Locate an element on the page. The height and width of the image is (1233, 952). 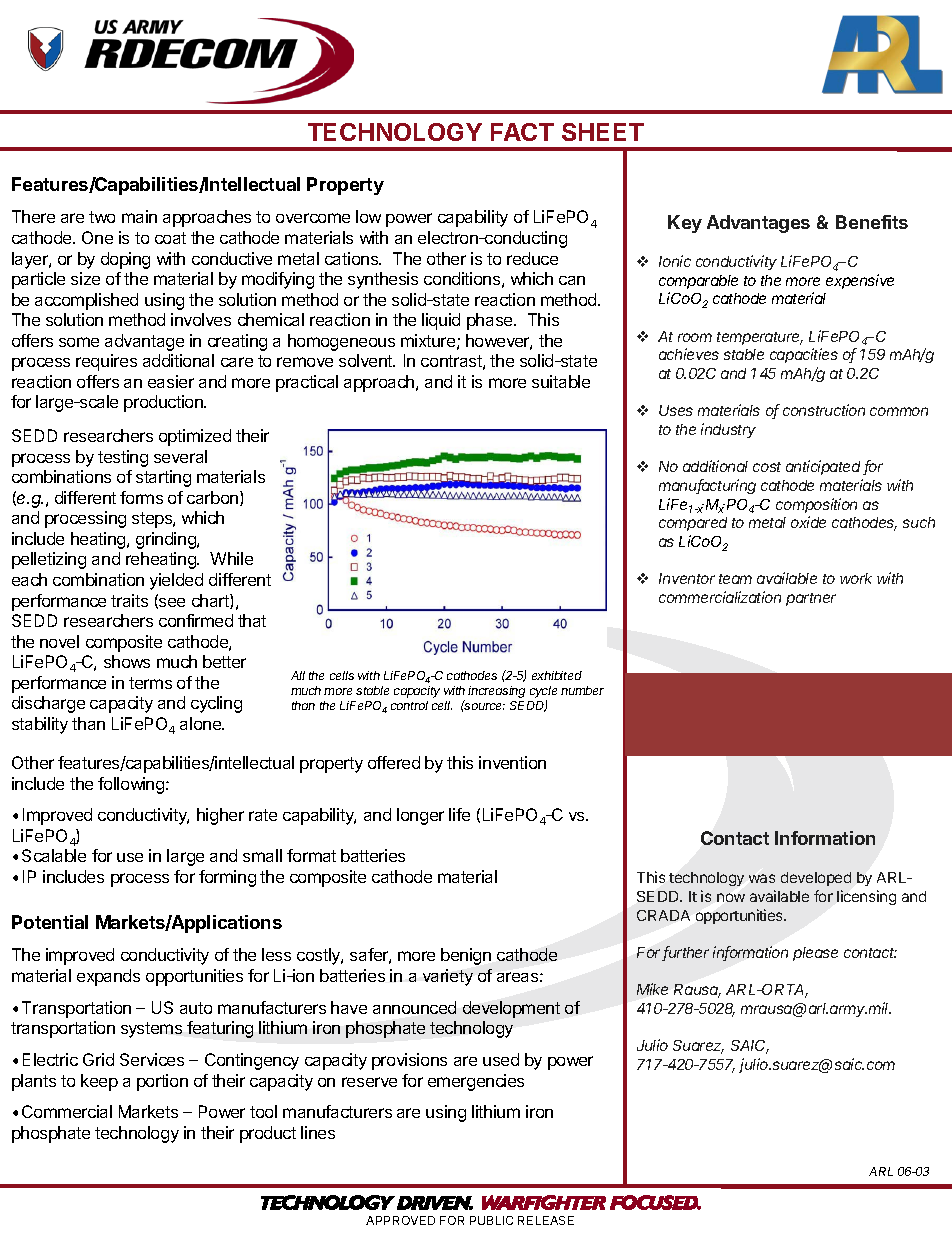
Benefits is located at coordinates (872, 222).
